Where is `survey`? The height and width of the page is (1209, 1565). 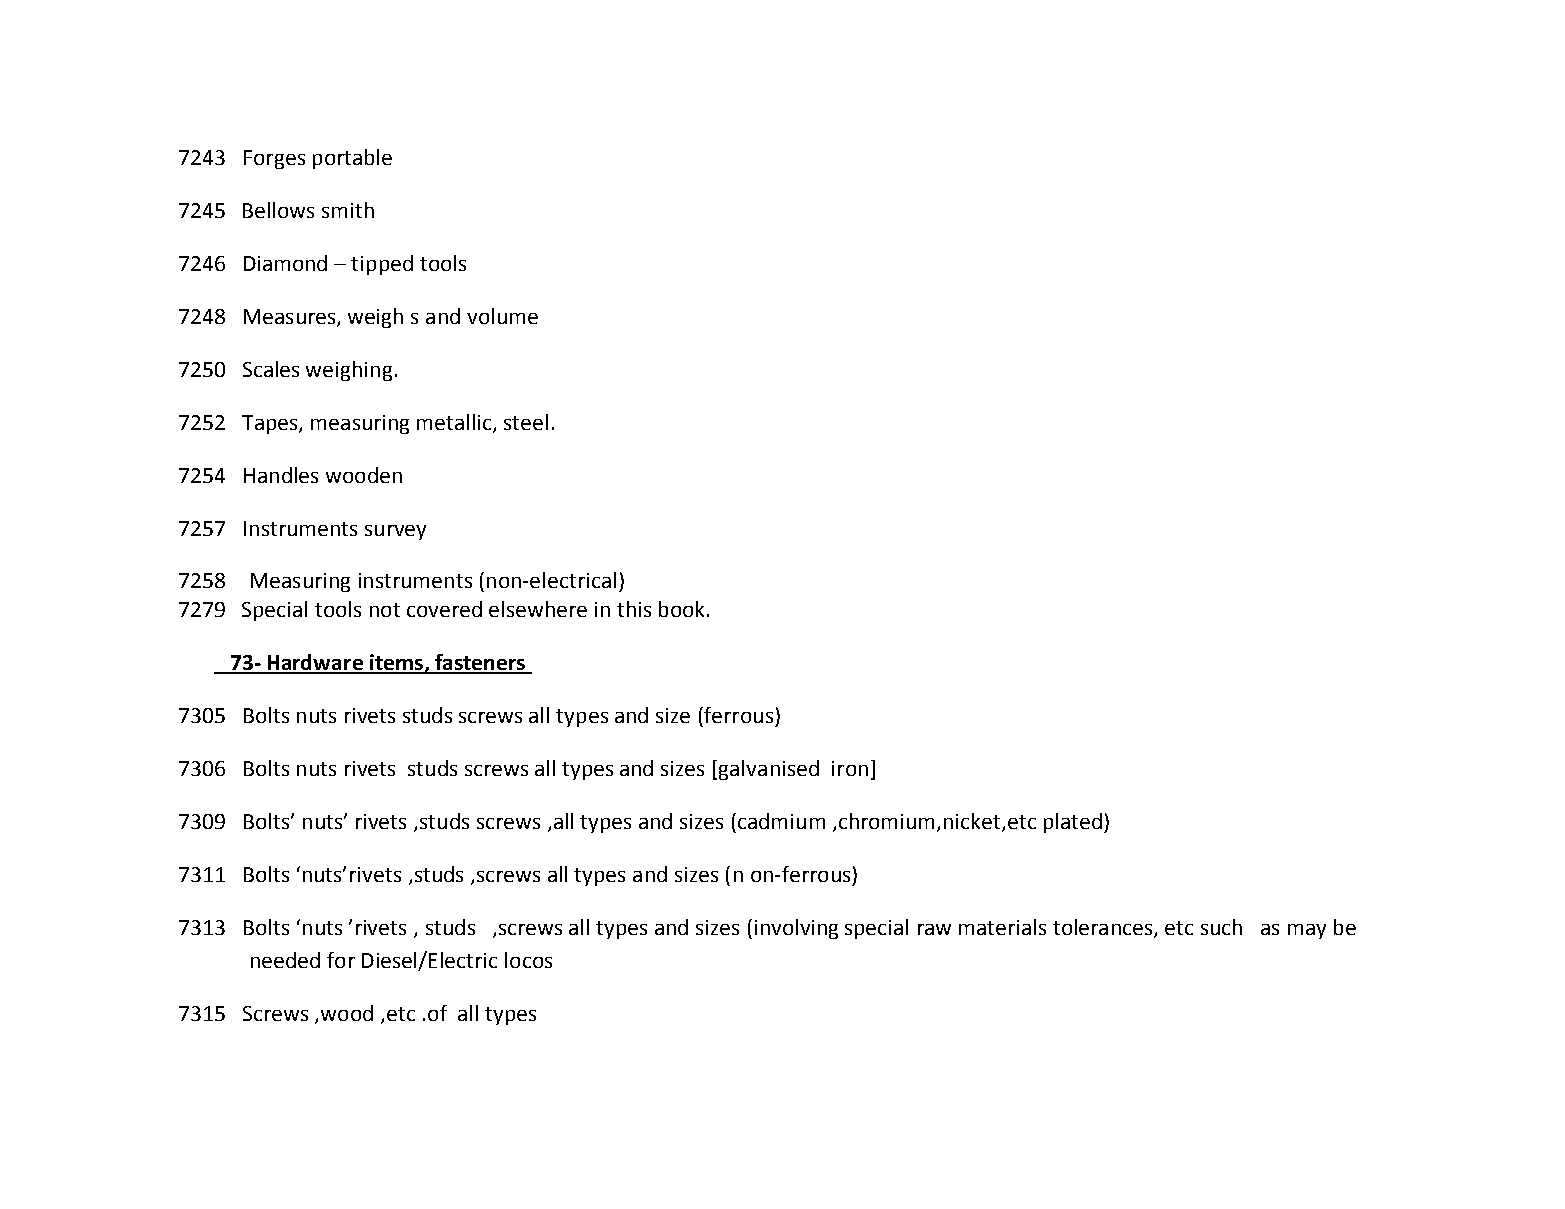
survey is located at coordinates (395, 532).
